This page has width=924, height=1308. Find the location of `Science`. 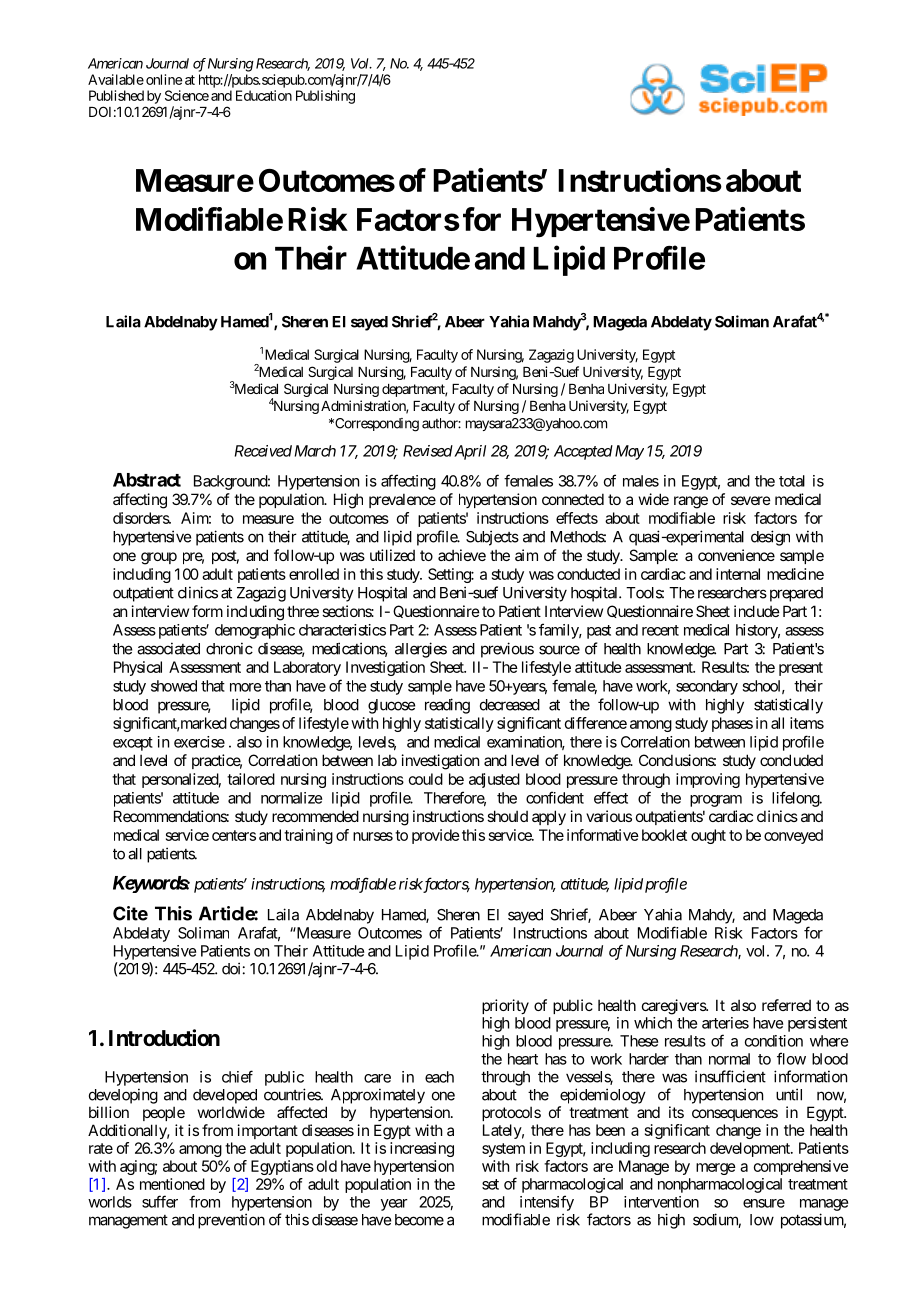

Science is located at coordinates (187, 95).
